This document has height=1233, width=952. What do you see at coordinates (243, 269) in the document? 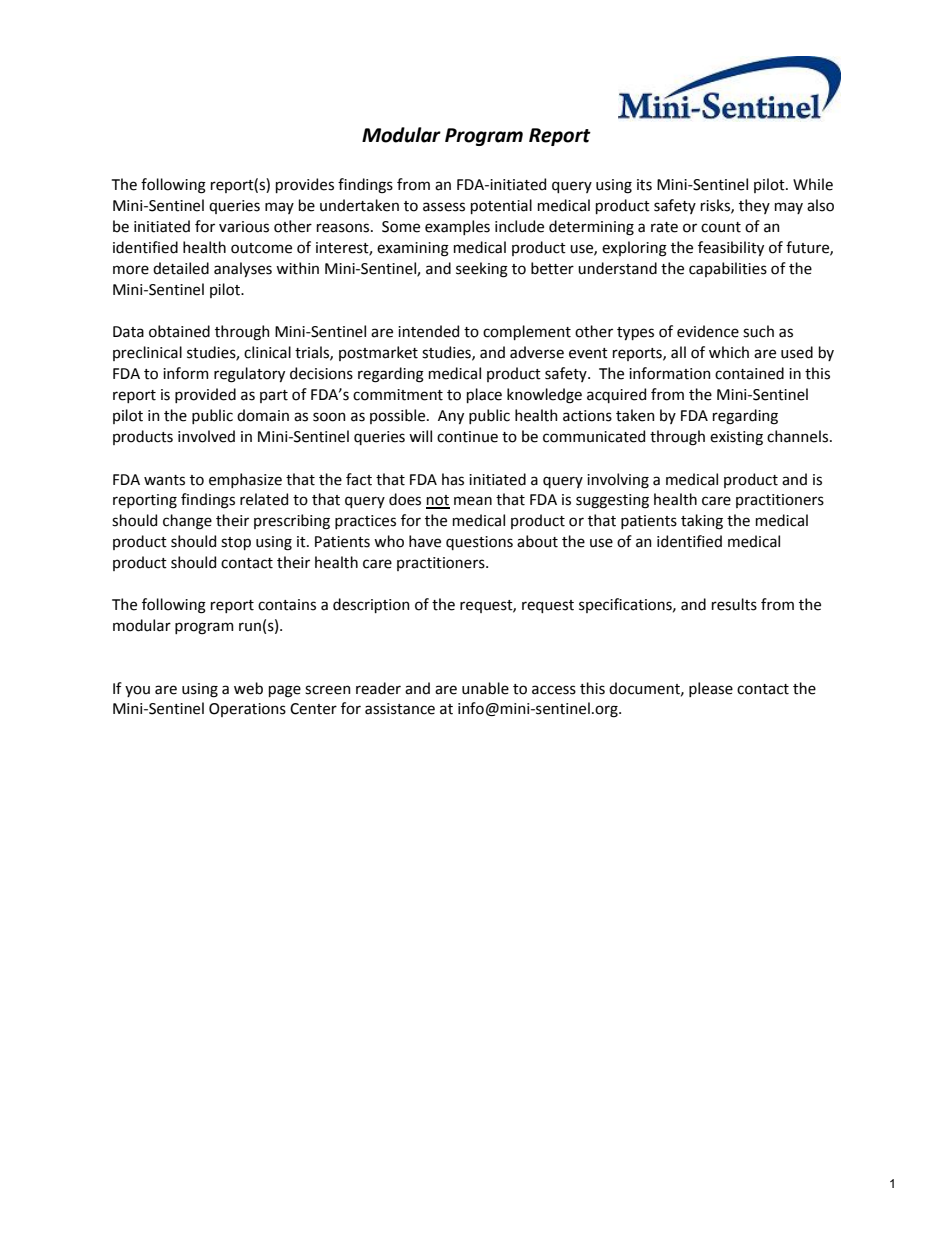
I see `analyses` at bounding box center [243, 269].
